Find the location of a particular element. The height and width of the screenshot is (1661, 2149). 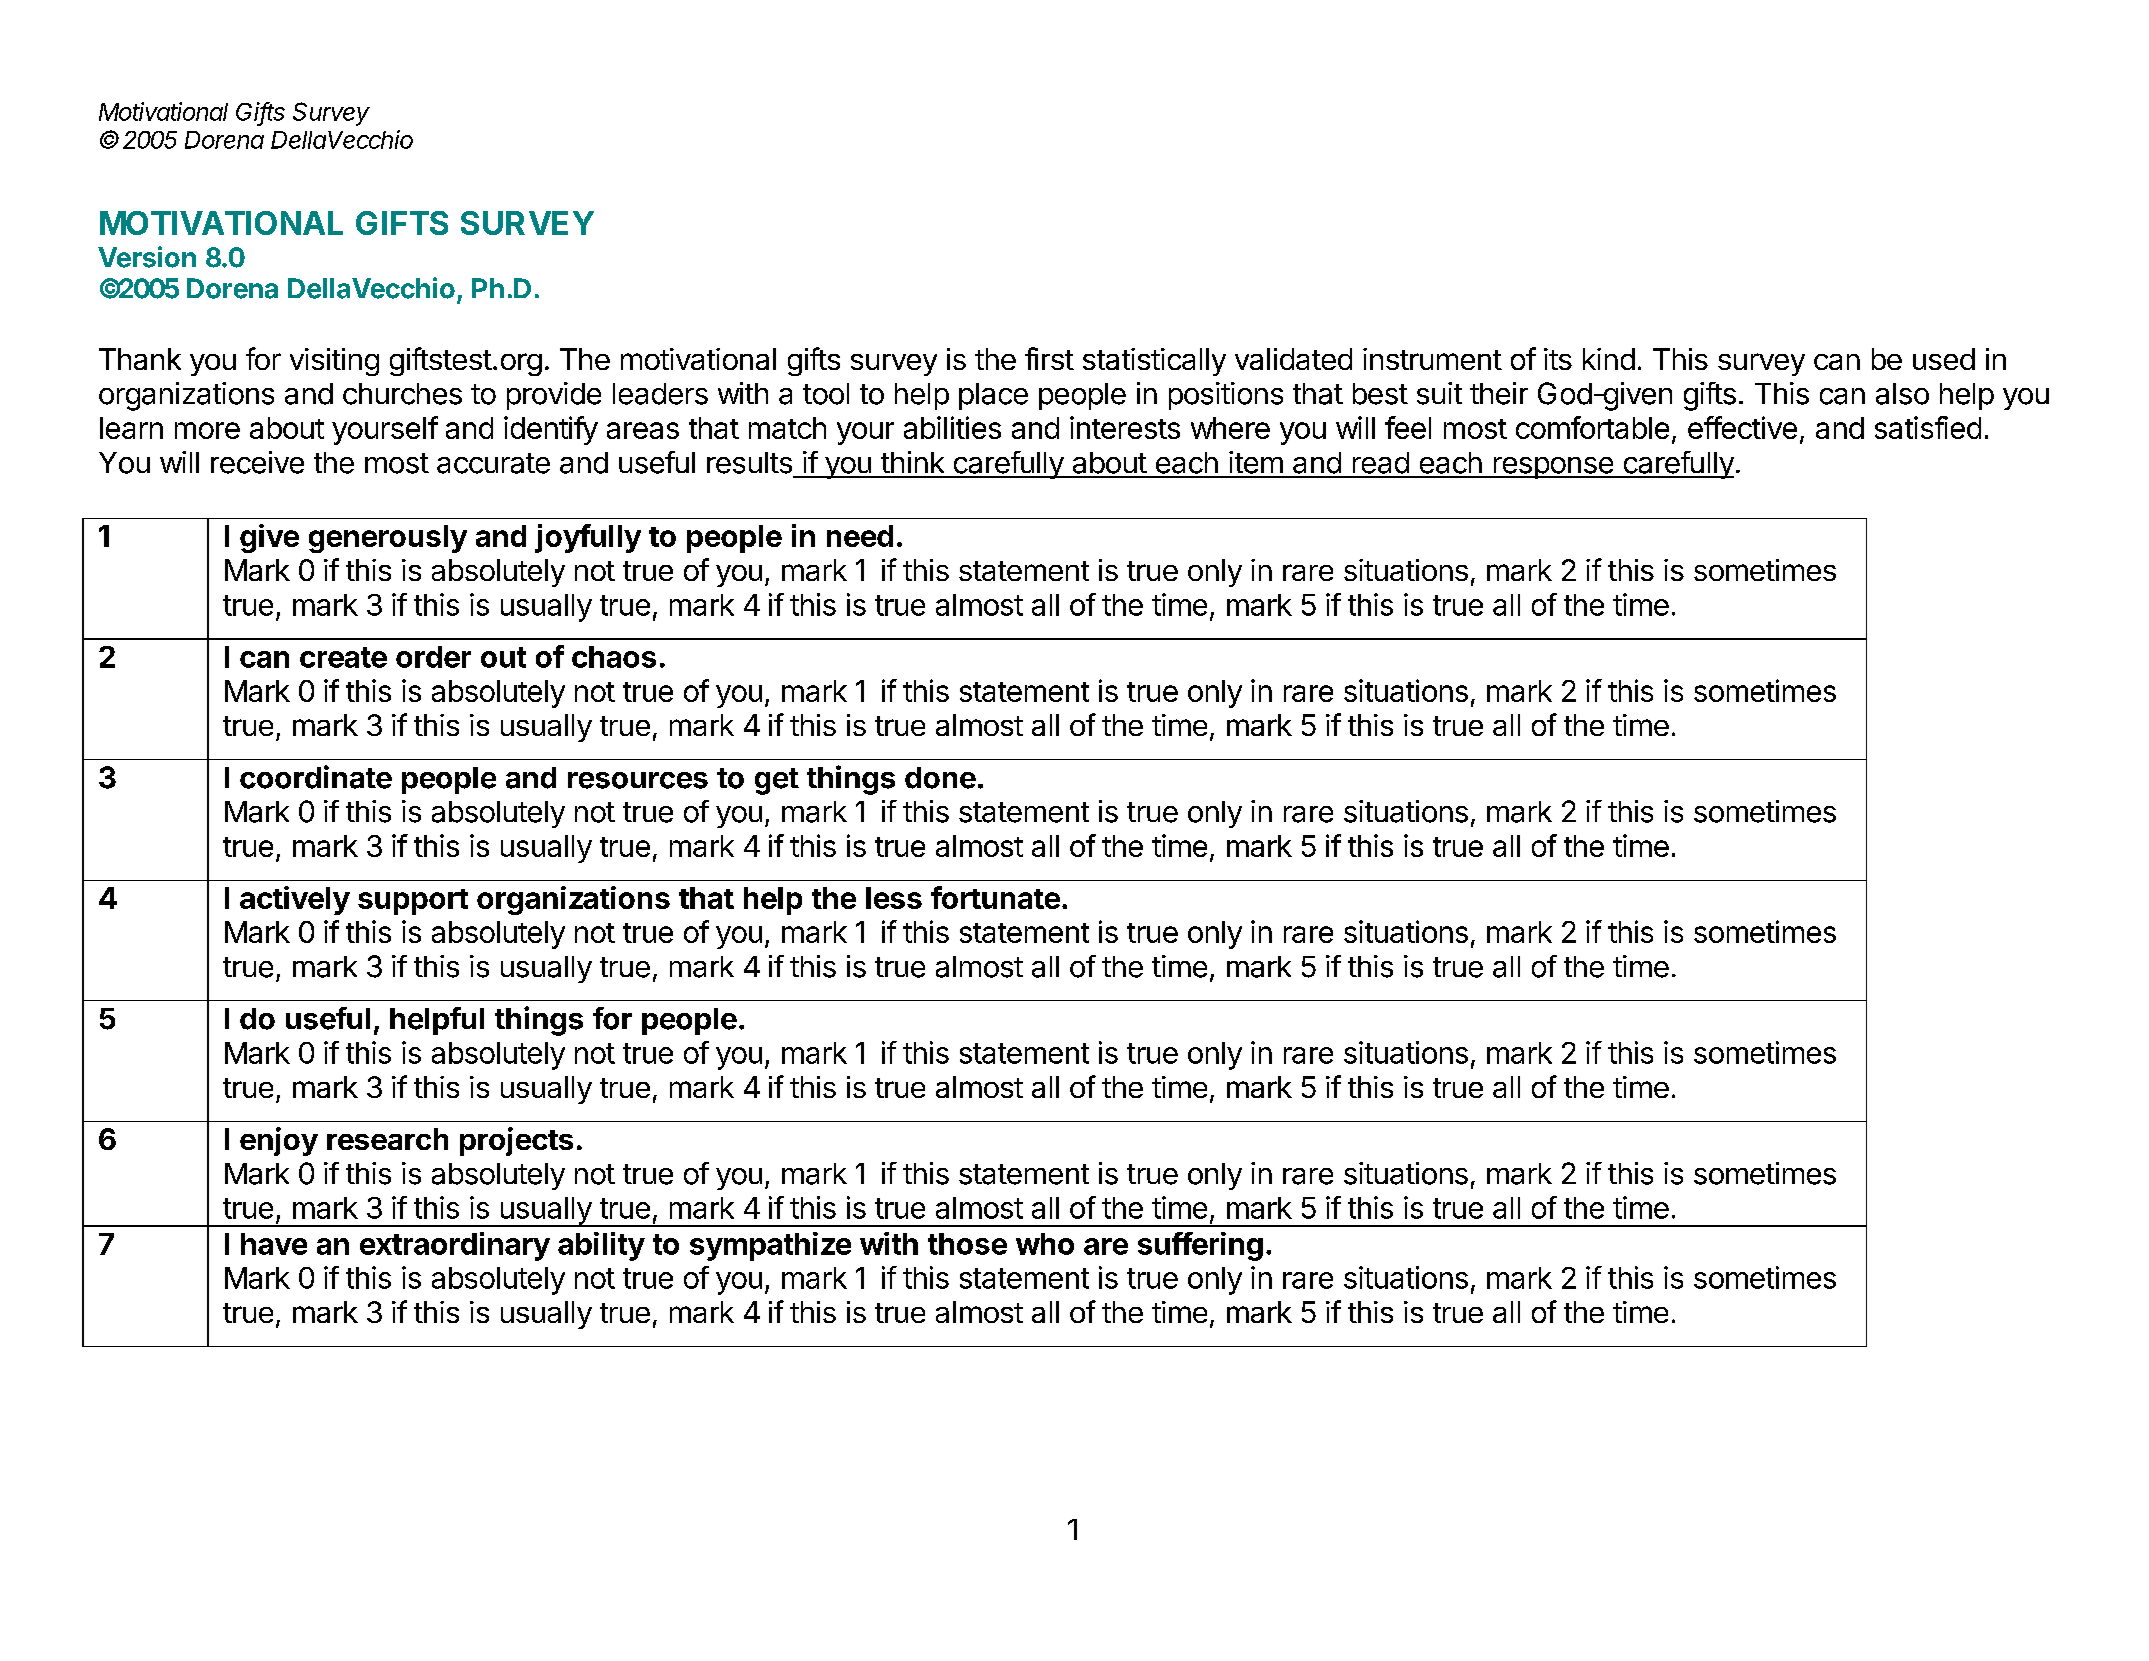

kind is located at coordinates (1609, 359).
